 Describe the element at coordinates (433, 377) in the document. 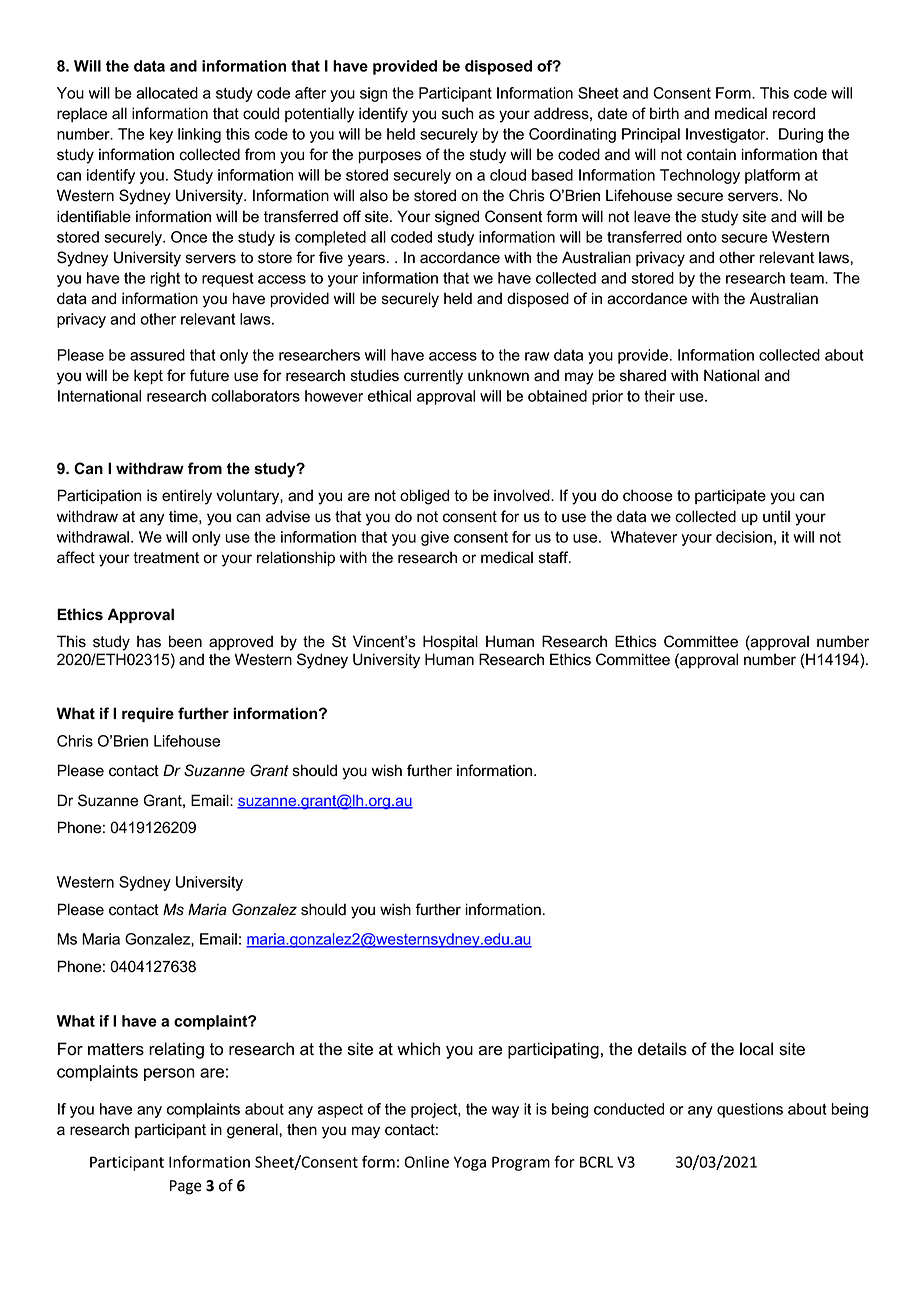

I see `currently` at that location.
